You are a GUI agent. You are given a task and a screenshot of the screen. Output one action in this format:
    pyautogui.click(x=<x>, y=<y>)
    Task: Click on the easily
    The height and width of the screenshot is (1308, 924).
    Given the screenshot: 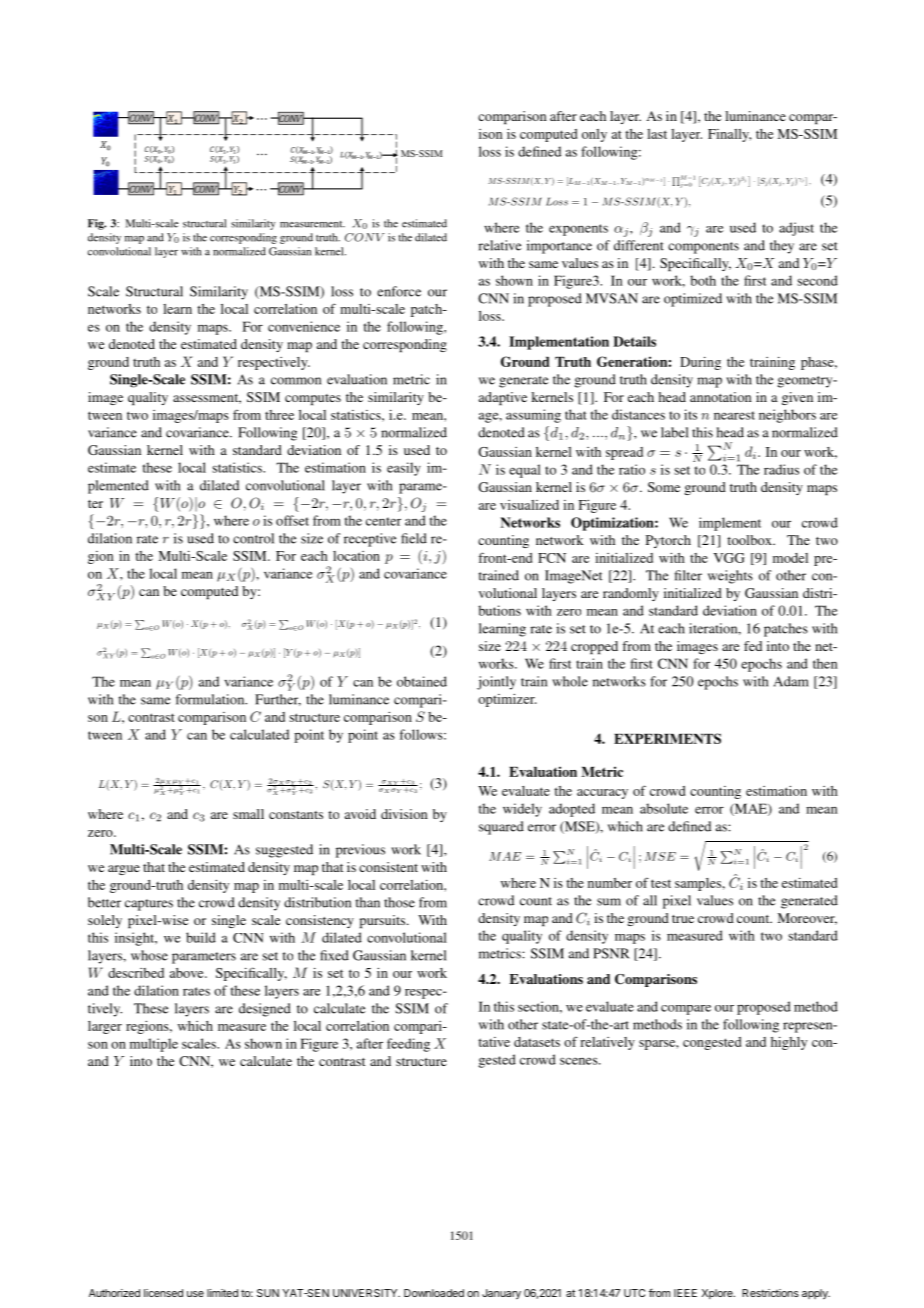 What is the action you would take?
    pyautogui.click(x=404, y=469)
